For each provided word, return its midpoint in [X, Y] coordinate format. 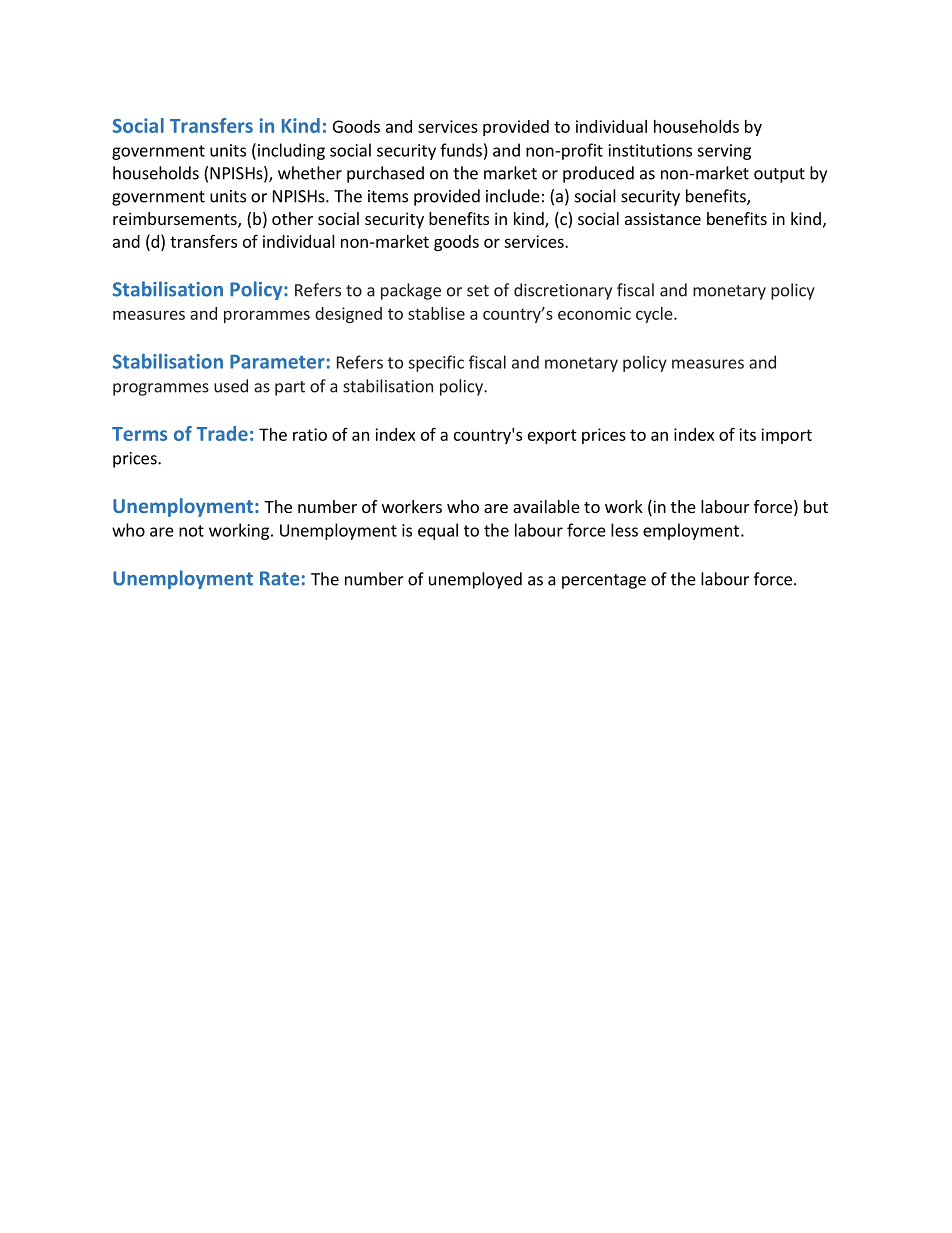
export [552, 436]
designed [348, 315]
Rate [280, 578]
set [478, 291]
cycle [655, 315]
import [786, 436]
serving [724, 152]
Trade [222, 433]
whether [310, 173]
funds [461, 150]
